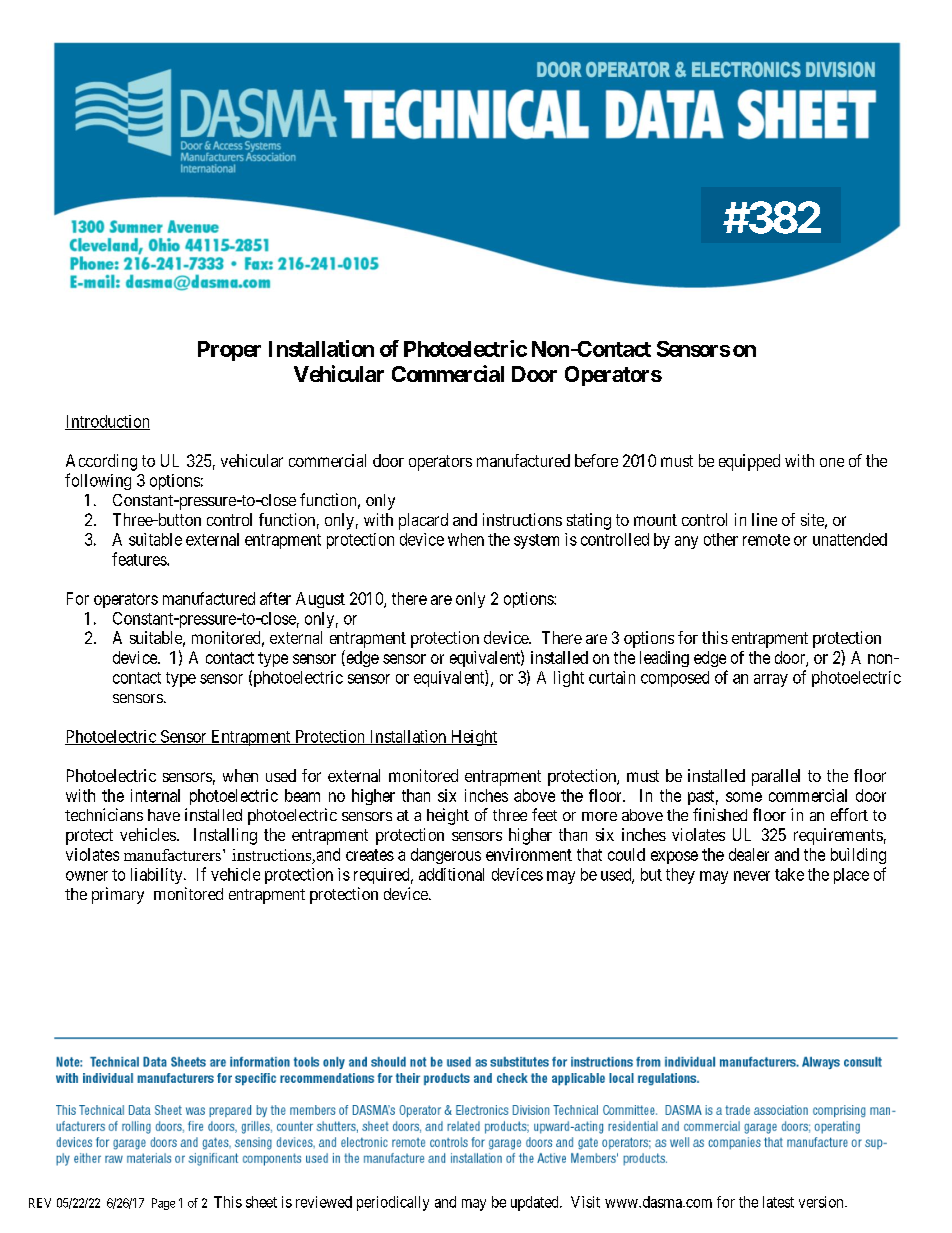 This page has width=952, height=1233. I want to click on internal, so click(155, 795).
